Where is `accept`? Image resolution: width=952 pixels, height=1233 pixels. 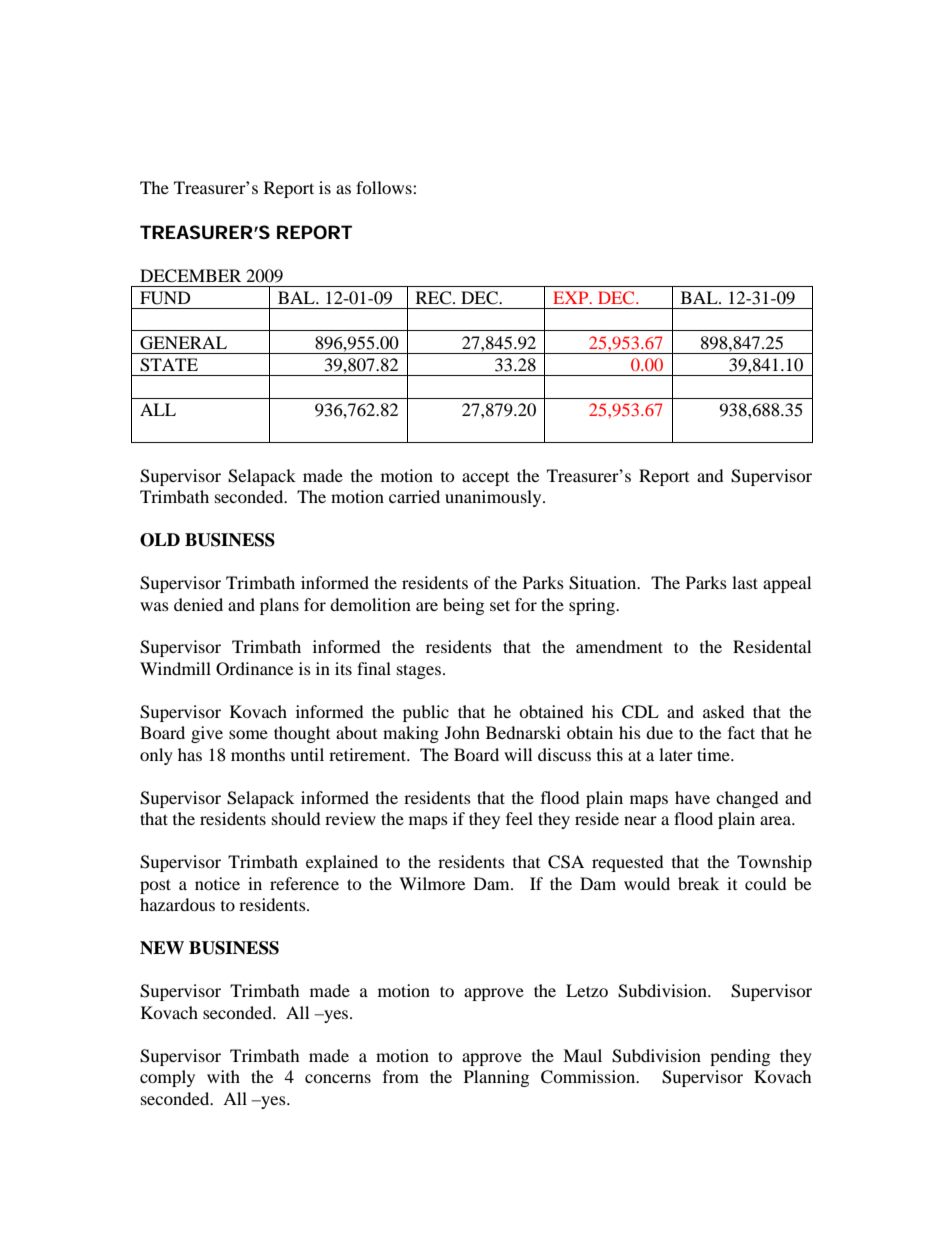
accept is located at coordinates (485, 479).
